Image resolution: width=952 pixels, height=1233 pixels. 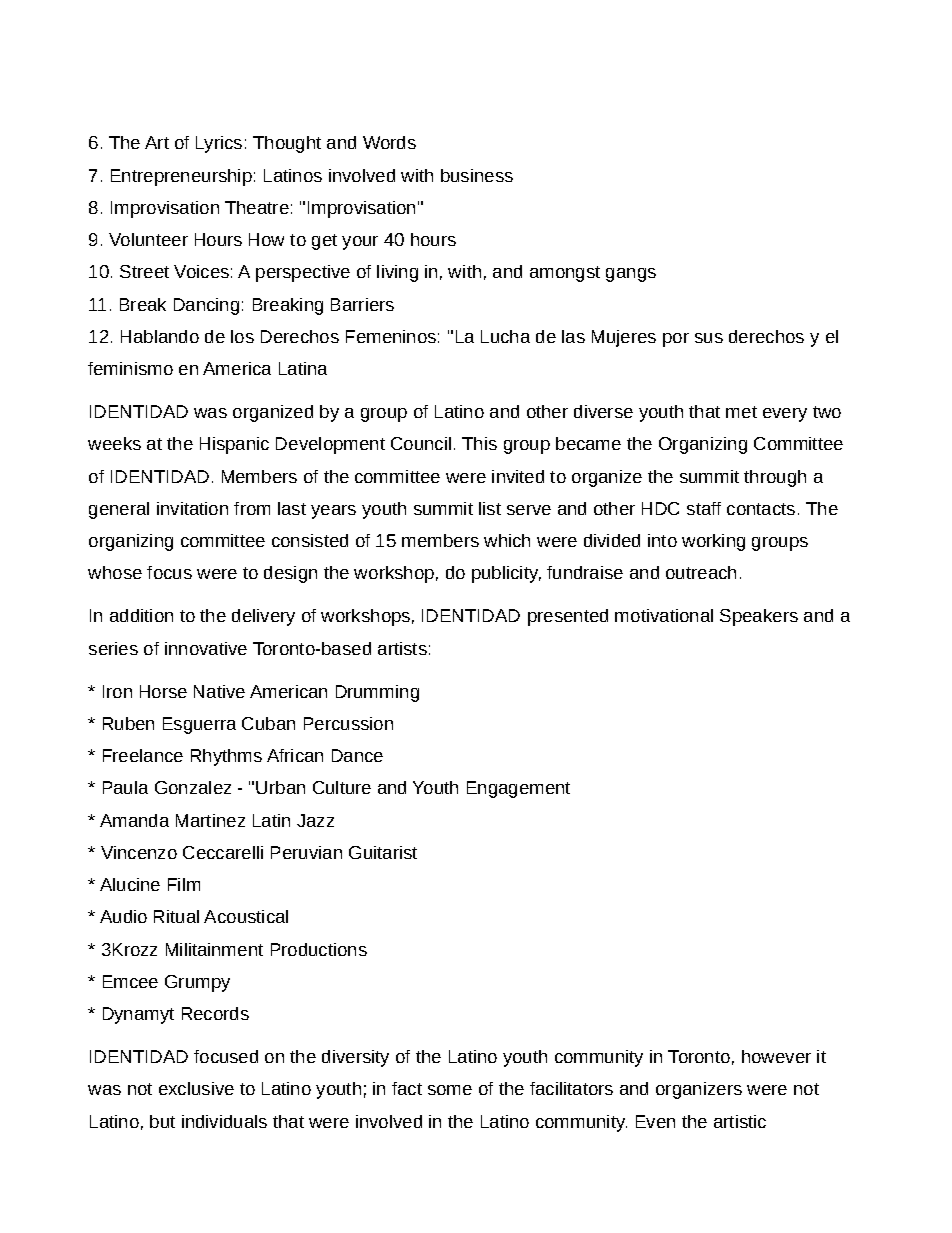 I want to click on invitation, so click(x=192, y=508).
